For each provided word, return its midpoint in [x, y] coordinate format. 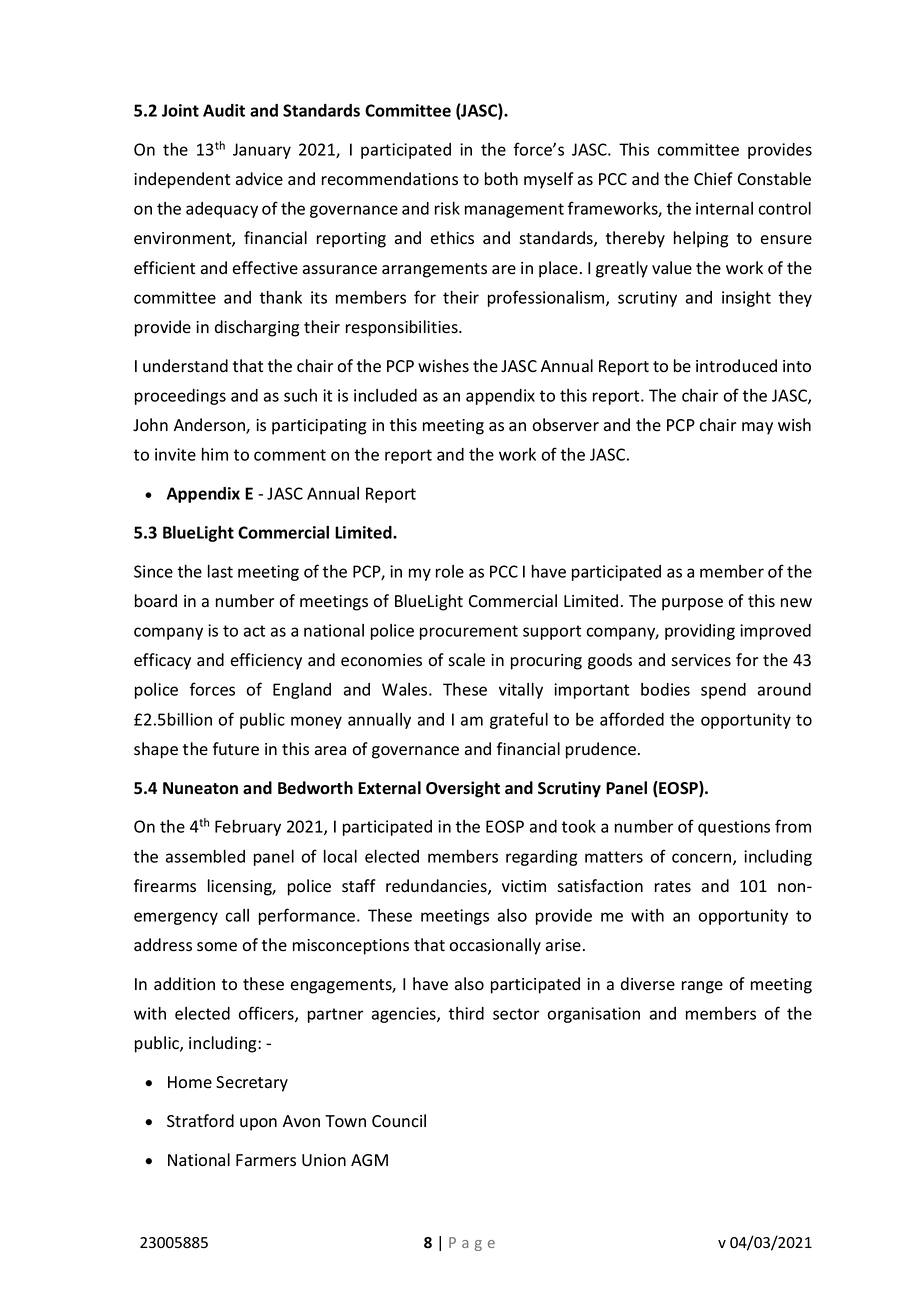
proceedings [180, 397]
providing [700, 632]
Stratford [200, 1121]
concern [703, 859]
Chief [713, 179]
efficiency [266, 661]
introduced [736, 366]
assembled [205, 856]
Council [399, 1121]
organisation [593, 1015]
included [385, 395]
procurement [469, 632]
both [501, 179]
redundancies [437, 887]
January [262, 151]
